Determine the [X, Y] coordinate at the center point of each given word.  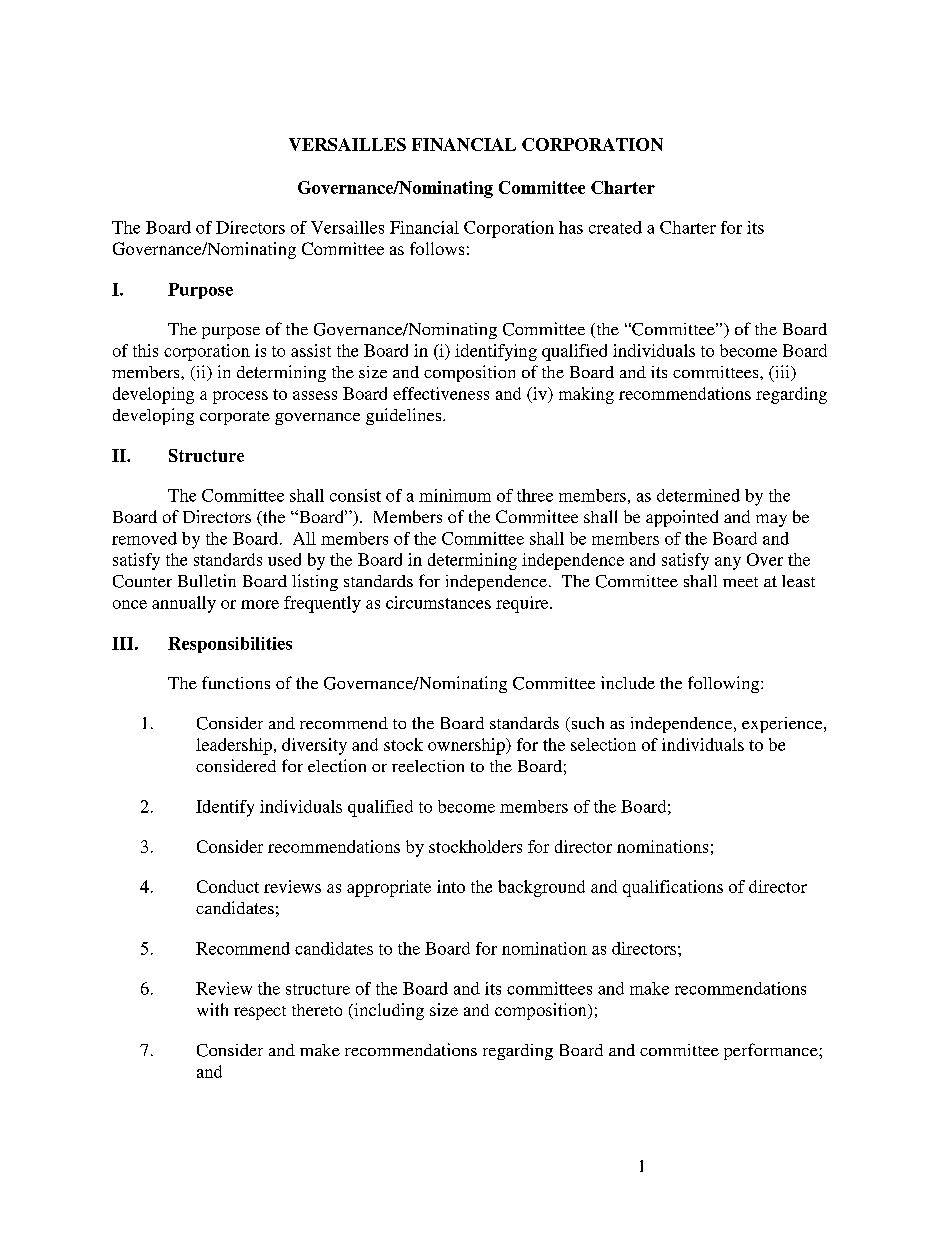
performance [772, 1051]
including [388, 1011]
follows [437, 248]
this [145, 350]
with [212, 1009]
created [615, 227]
